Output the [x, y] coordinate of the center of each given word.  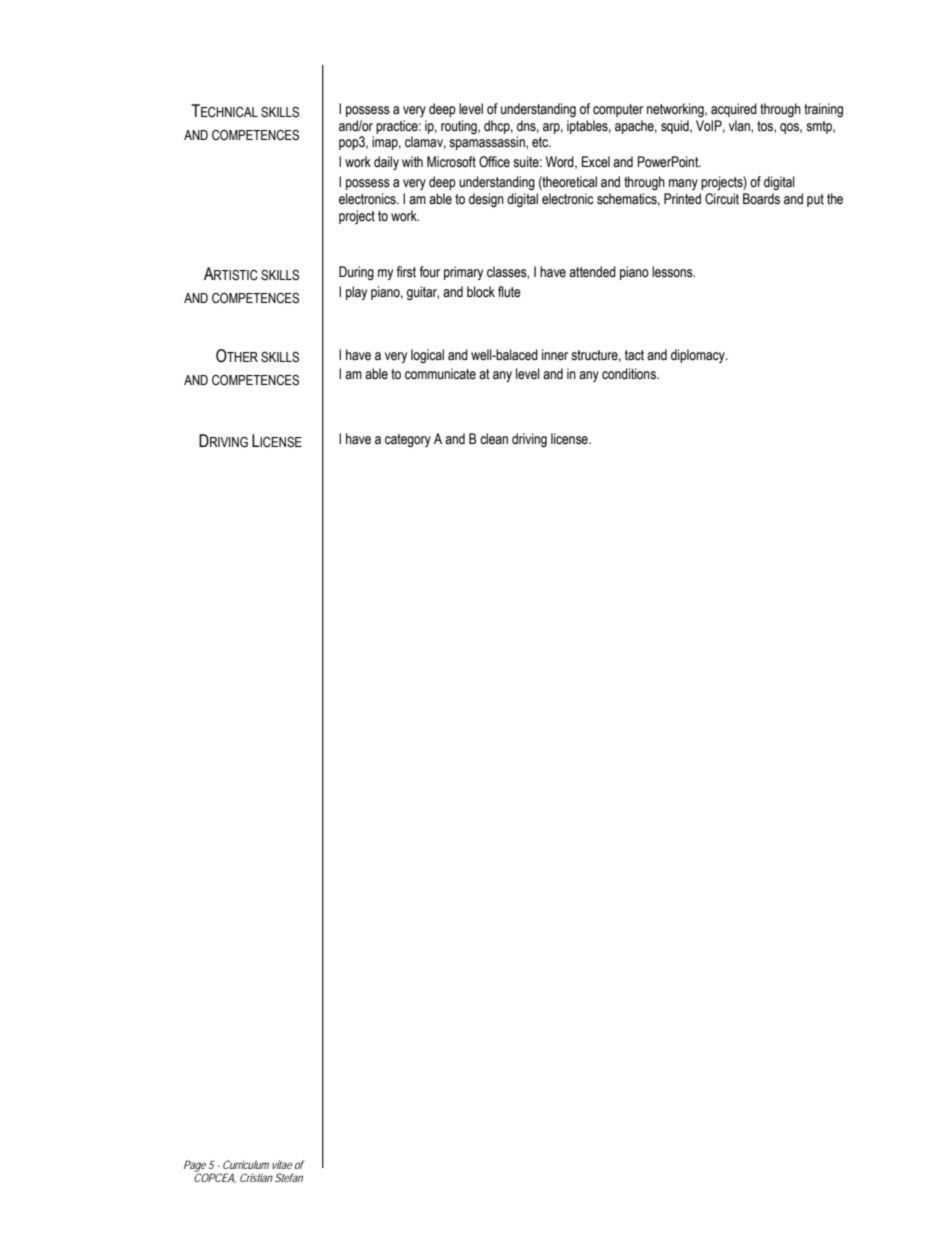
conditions [630, 374]
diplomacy [699, 356]
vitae [282, 1164]
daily [386, 163]
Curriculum [246, 1164]
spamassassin [488, 143]
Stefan [289, 1177]
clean [494, 439]
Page [195, 1167]
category [408, 440]
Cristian [256, 1177]
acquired [734, 110]
